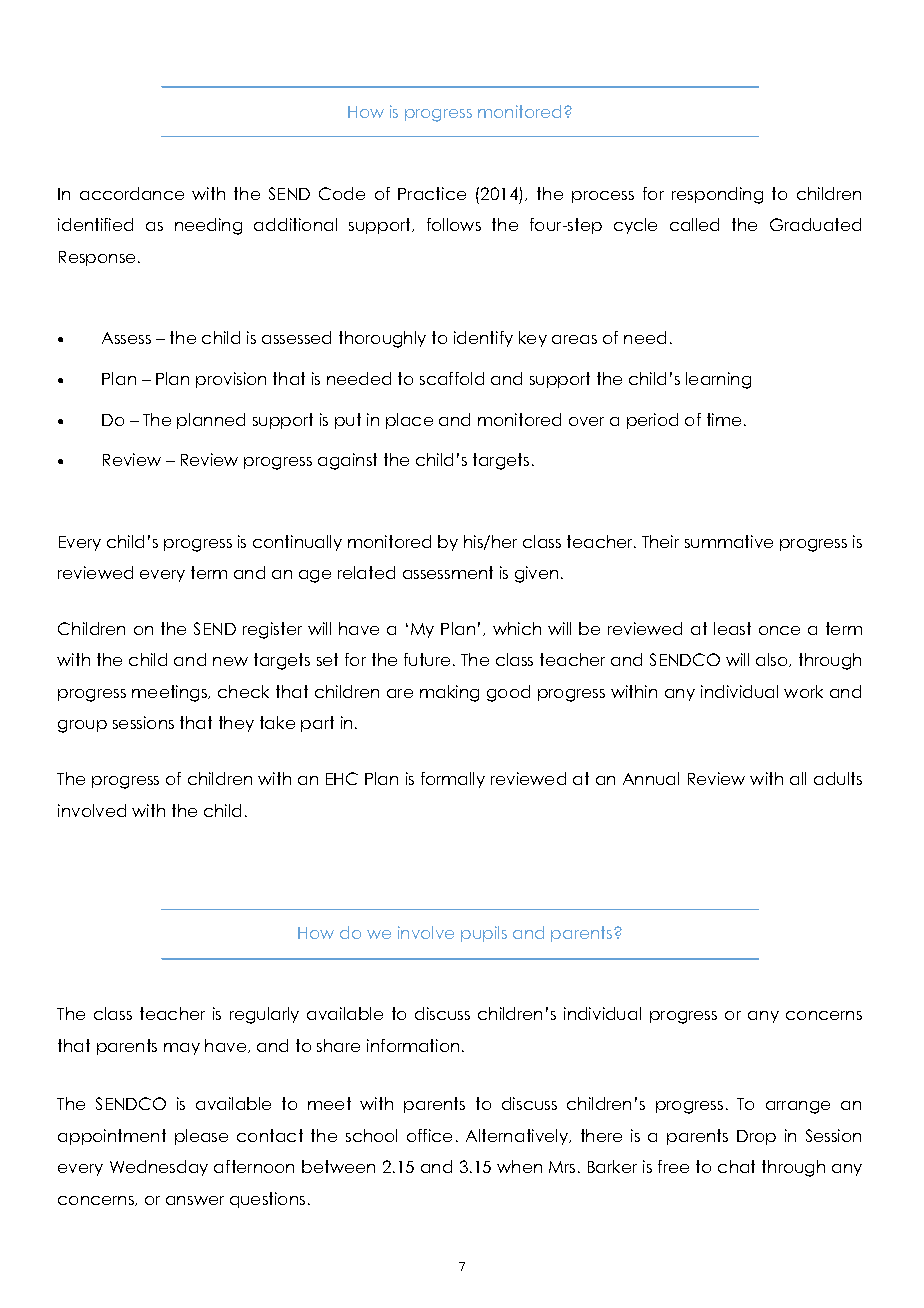 The image size is (924, 1308). I want to click on place, so click(409, 421).
